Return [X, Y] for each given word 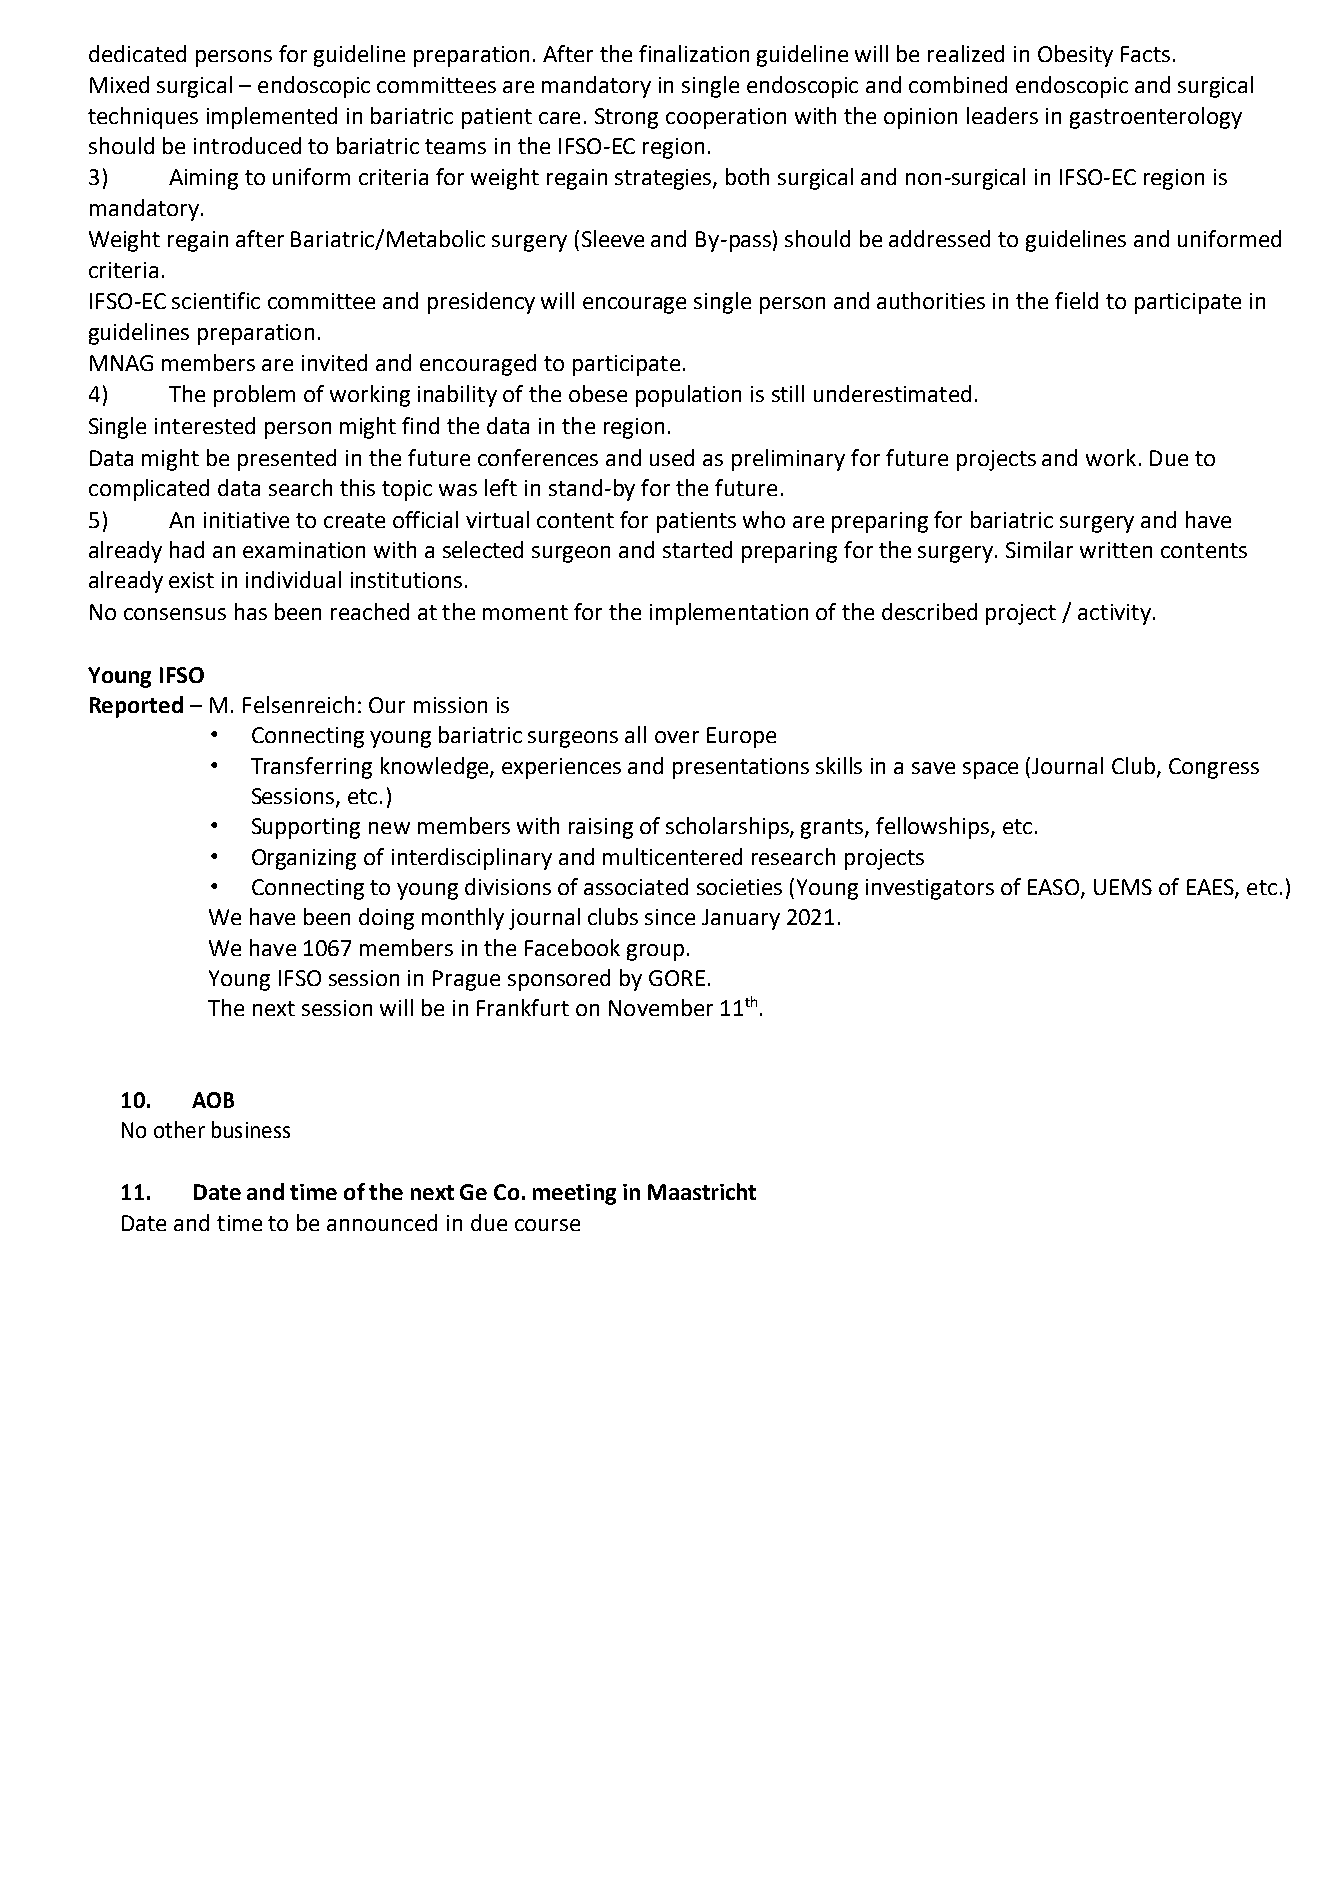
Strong [626, 118]
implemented [272, 118]
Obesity [1075, 56]
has [251, 611]
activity [1114, 614]
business [251, 1129]
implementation [729, 614]
